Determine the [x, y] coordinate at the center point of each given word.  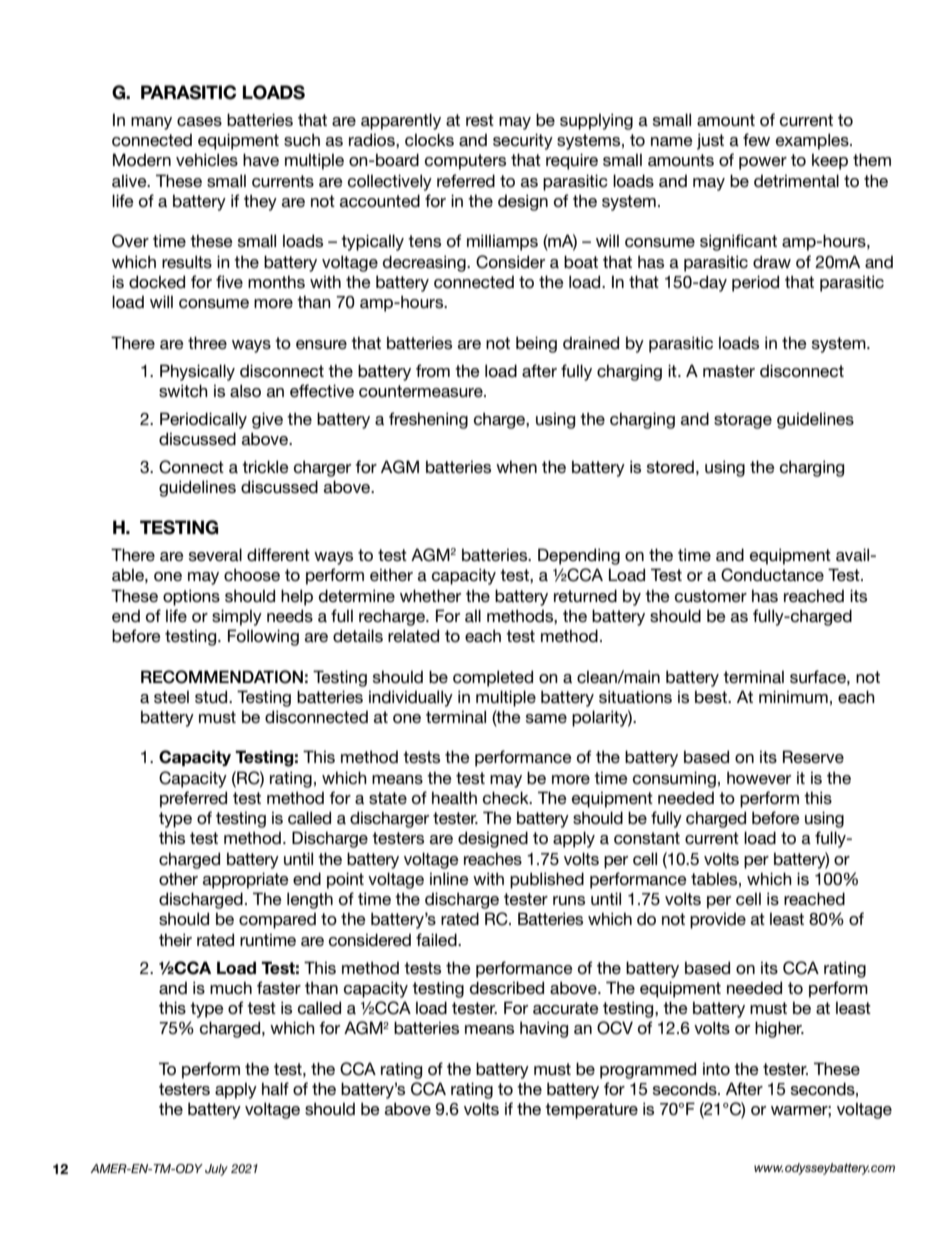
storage [743, 421]
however [759, 778]
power [763, 163]
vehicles [207, 159]
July [216, 1170]
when [516, 466]
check [507, 797]
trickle [265, 466]
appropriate [246, 880]
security [523, 141]
